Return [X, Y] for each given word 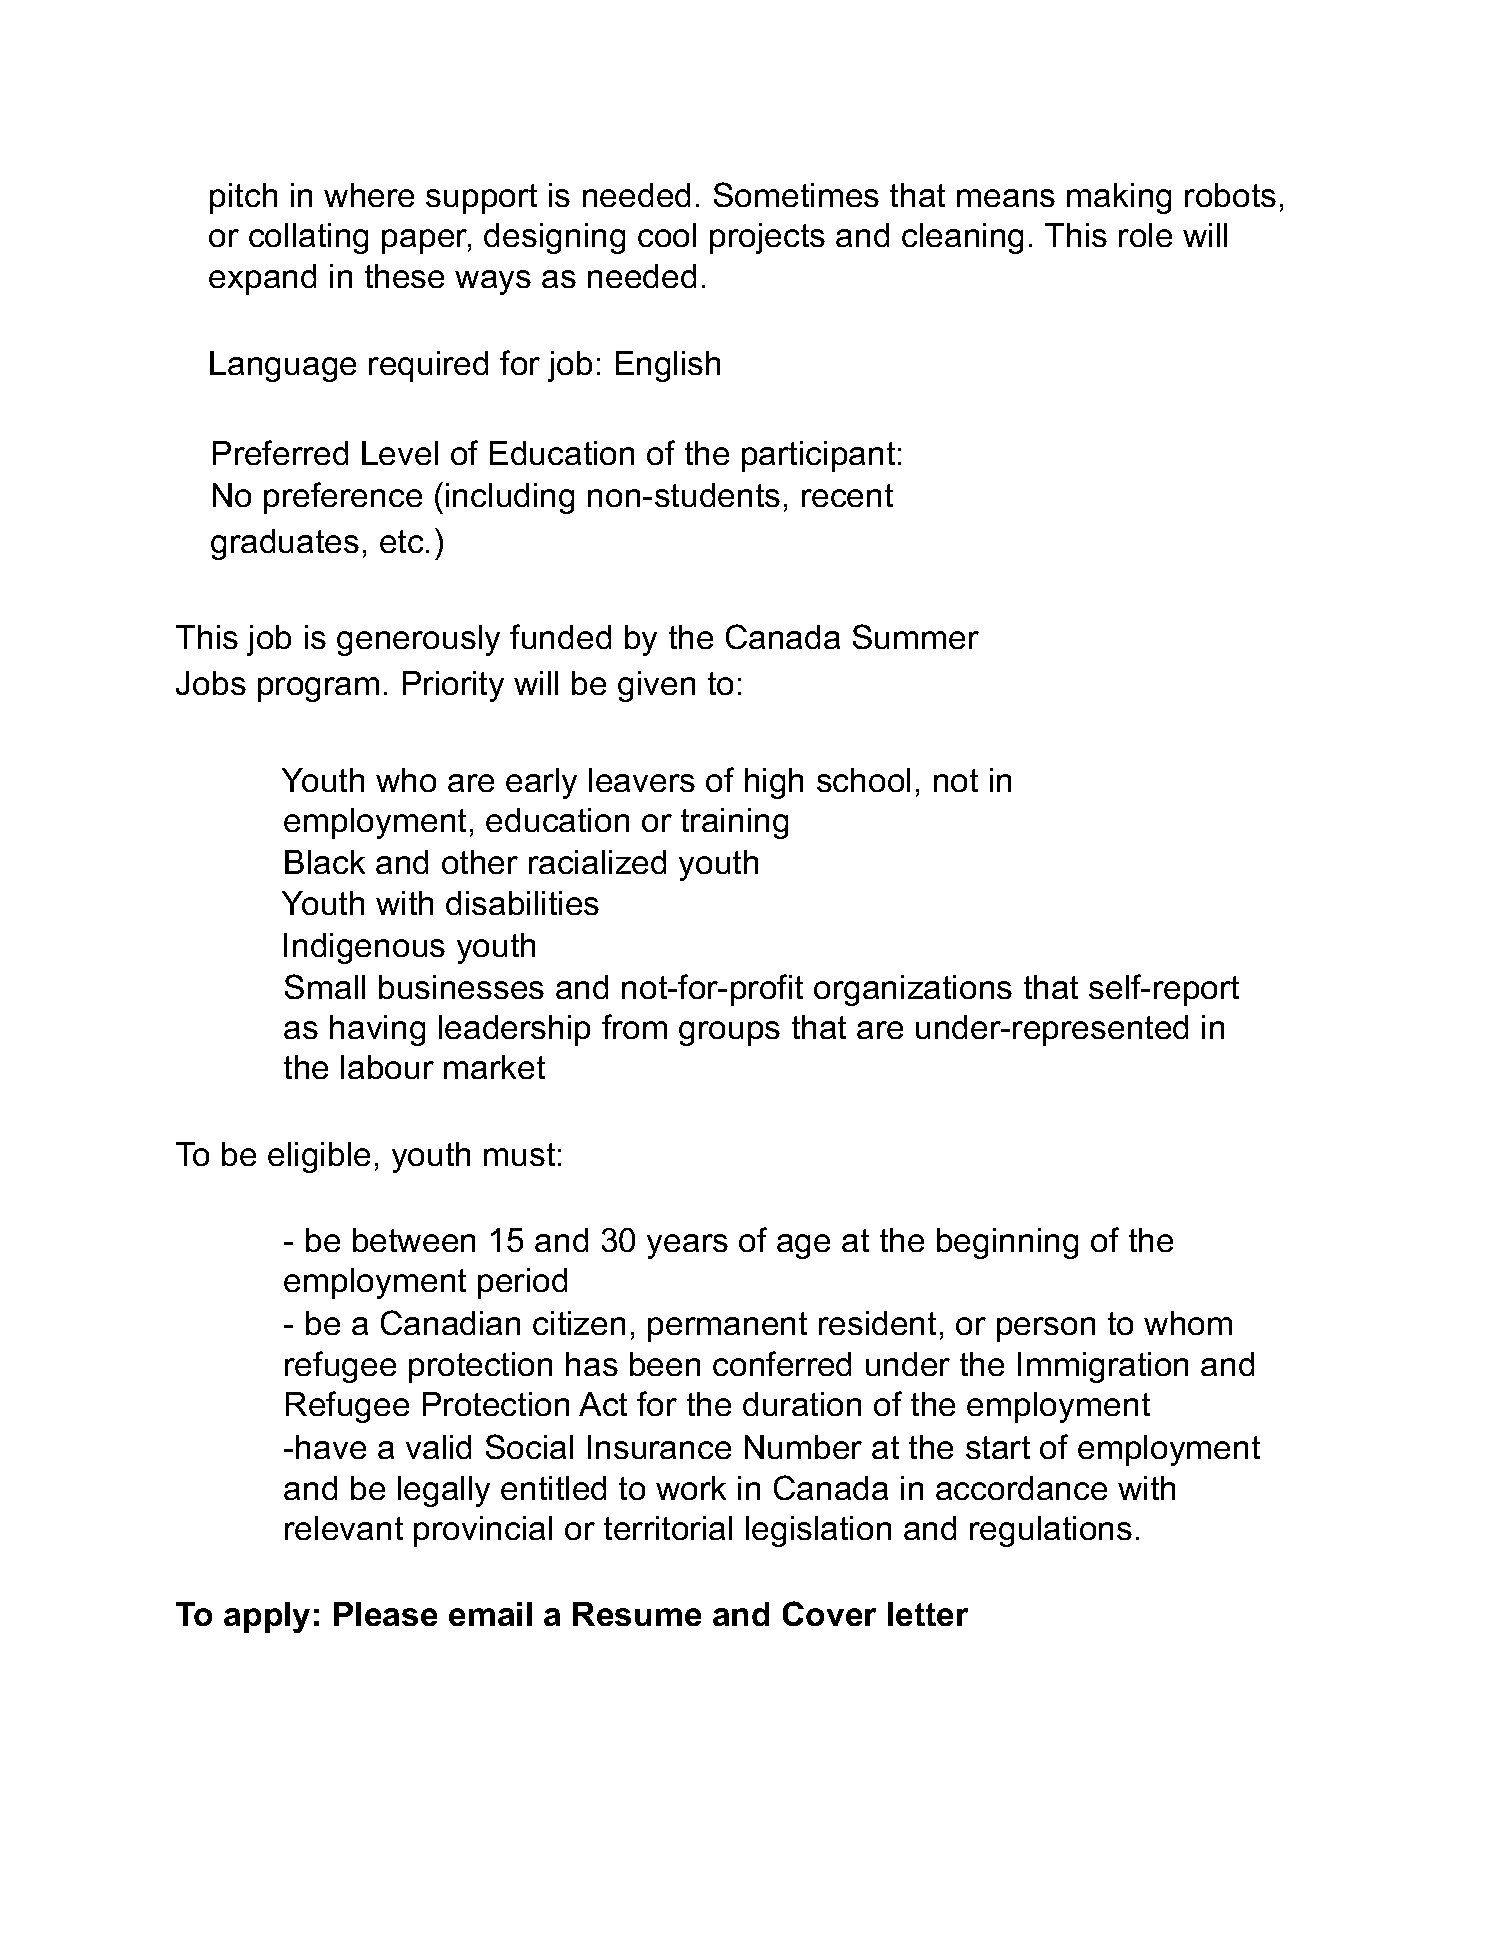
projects [767, 238]
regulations [1051, 1531]
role [1145, 235]
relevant [344, 1528]
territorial [668, 1528]
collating [308, 238]
